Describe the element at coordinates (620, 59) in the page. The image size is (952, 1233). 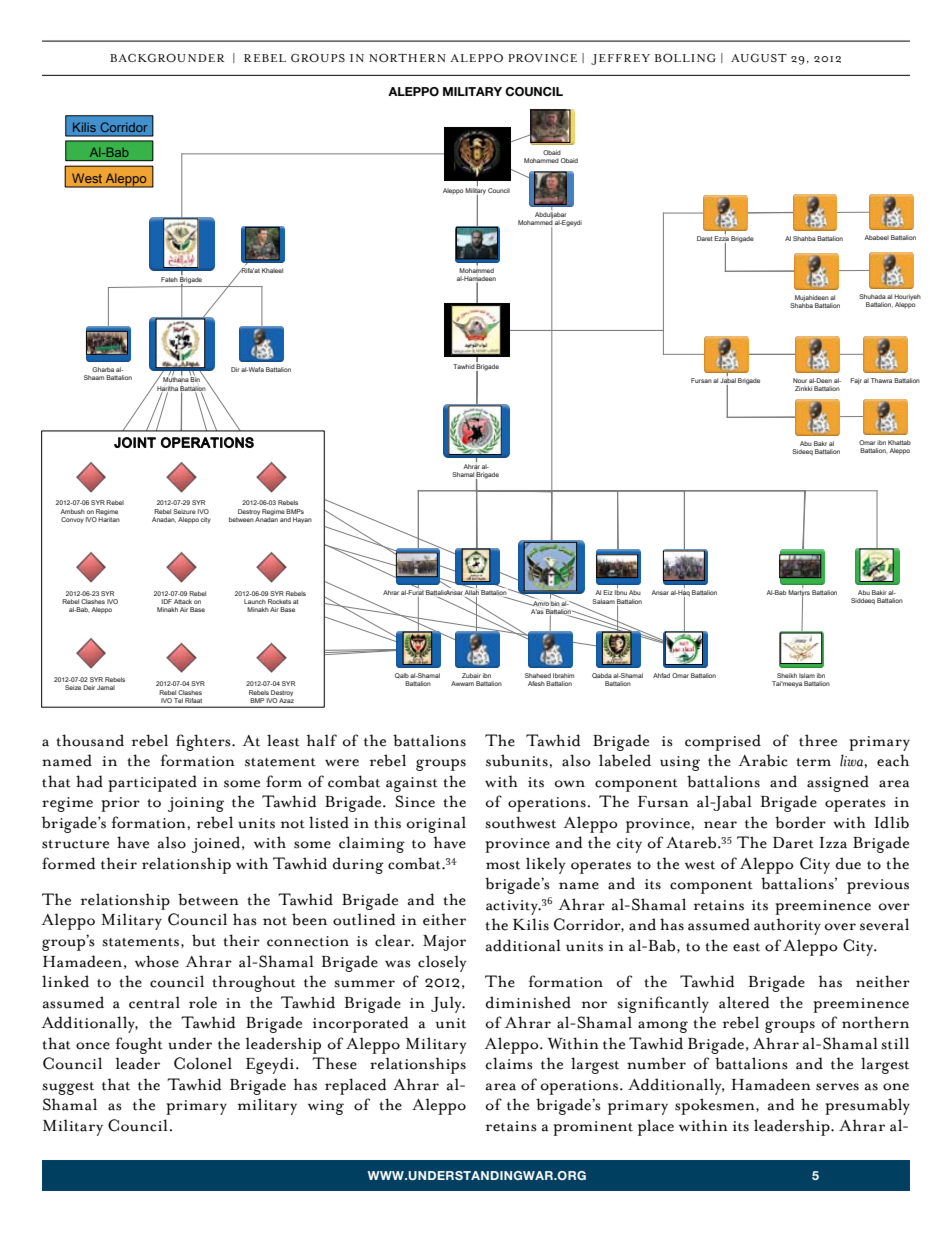
I see `jeffrey` at that location.
